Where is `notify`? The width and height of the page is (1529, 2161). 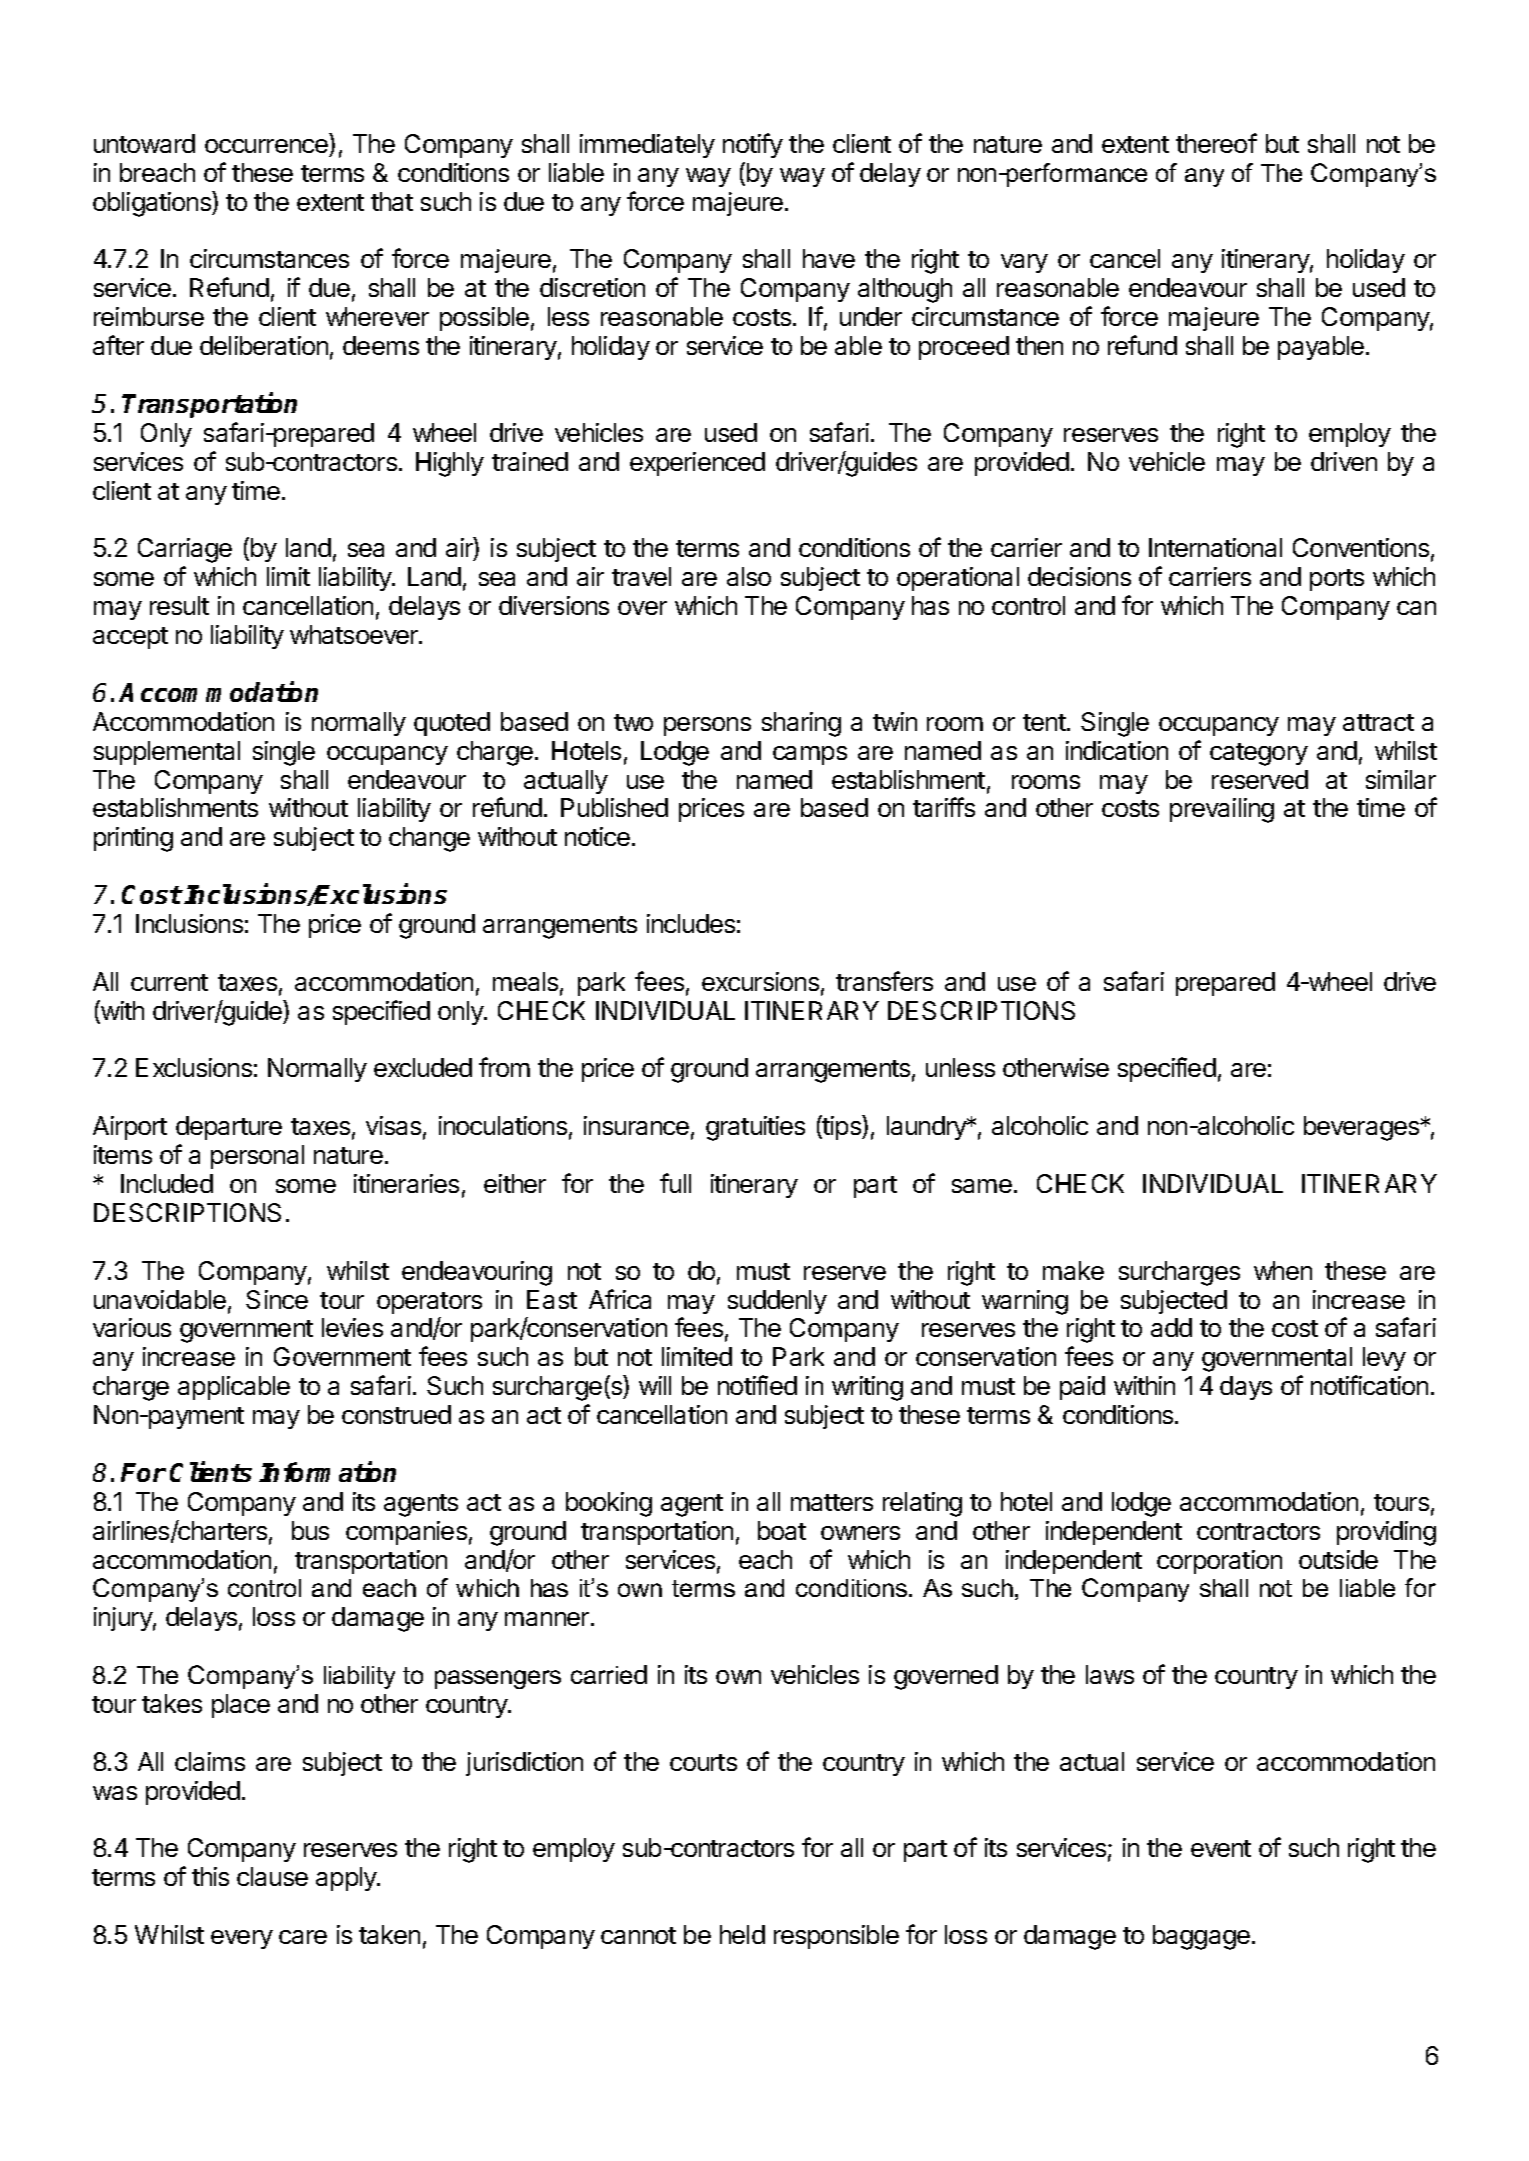
notify is located at coordinates (753, 145).
